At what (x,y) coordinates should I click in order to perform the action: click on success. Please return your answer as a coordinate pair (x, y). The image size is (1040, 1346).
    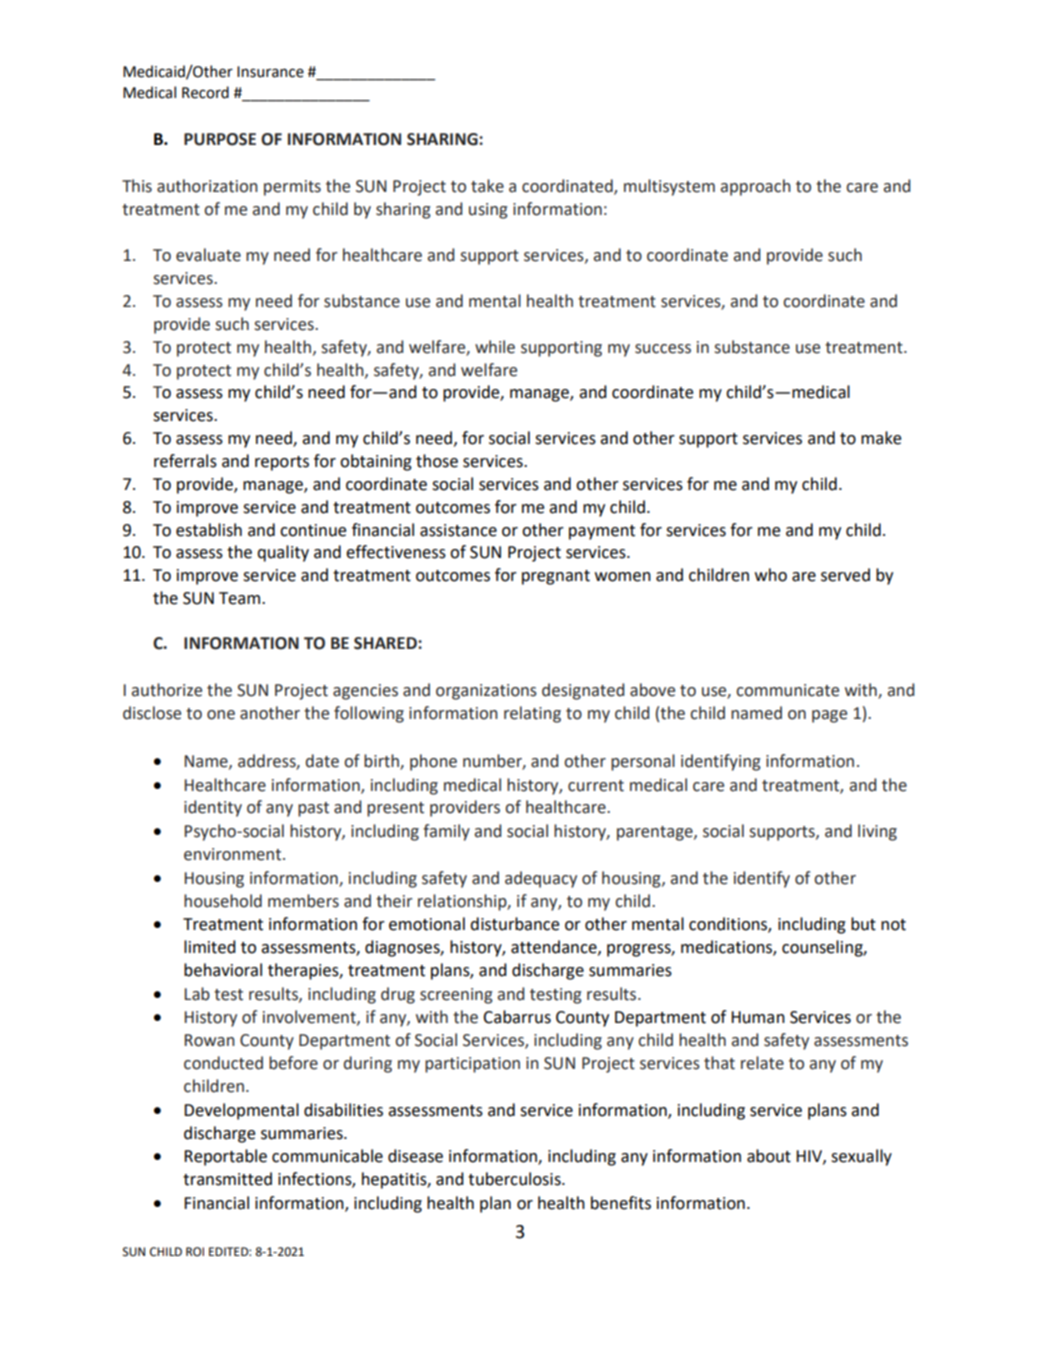
    Looking at the image, I should click on (663, 349).
